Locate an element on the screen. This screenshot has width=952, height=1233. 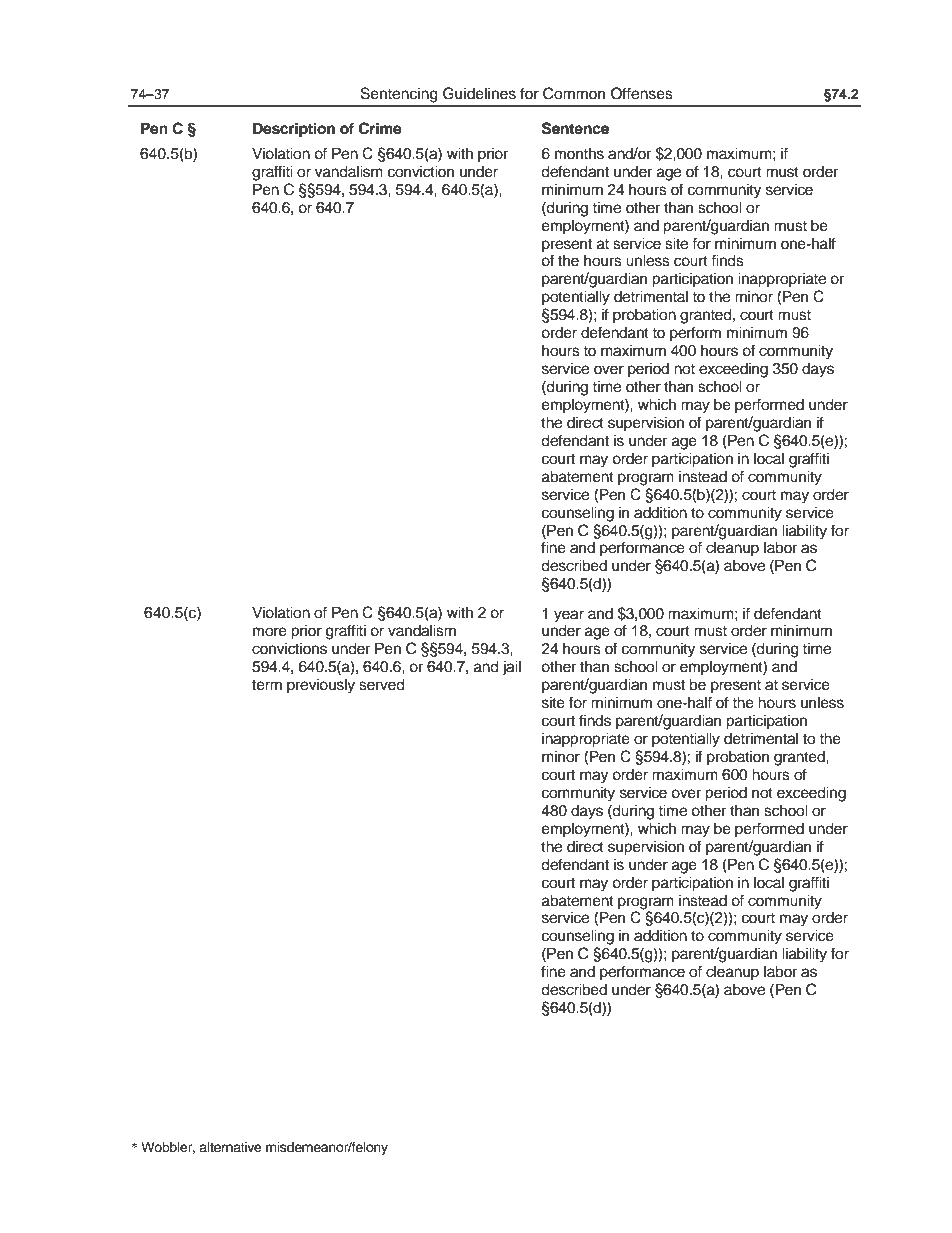
term is located at coordinates (267, 685).
